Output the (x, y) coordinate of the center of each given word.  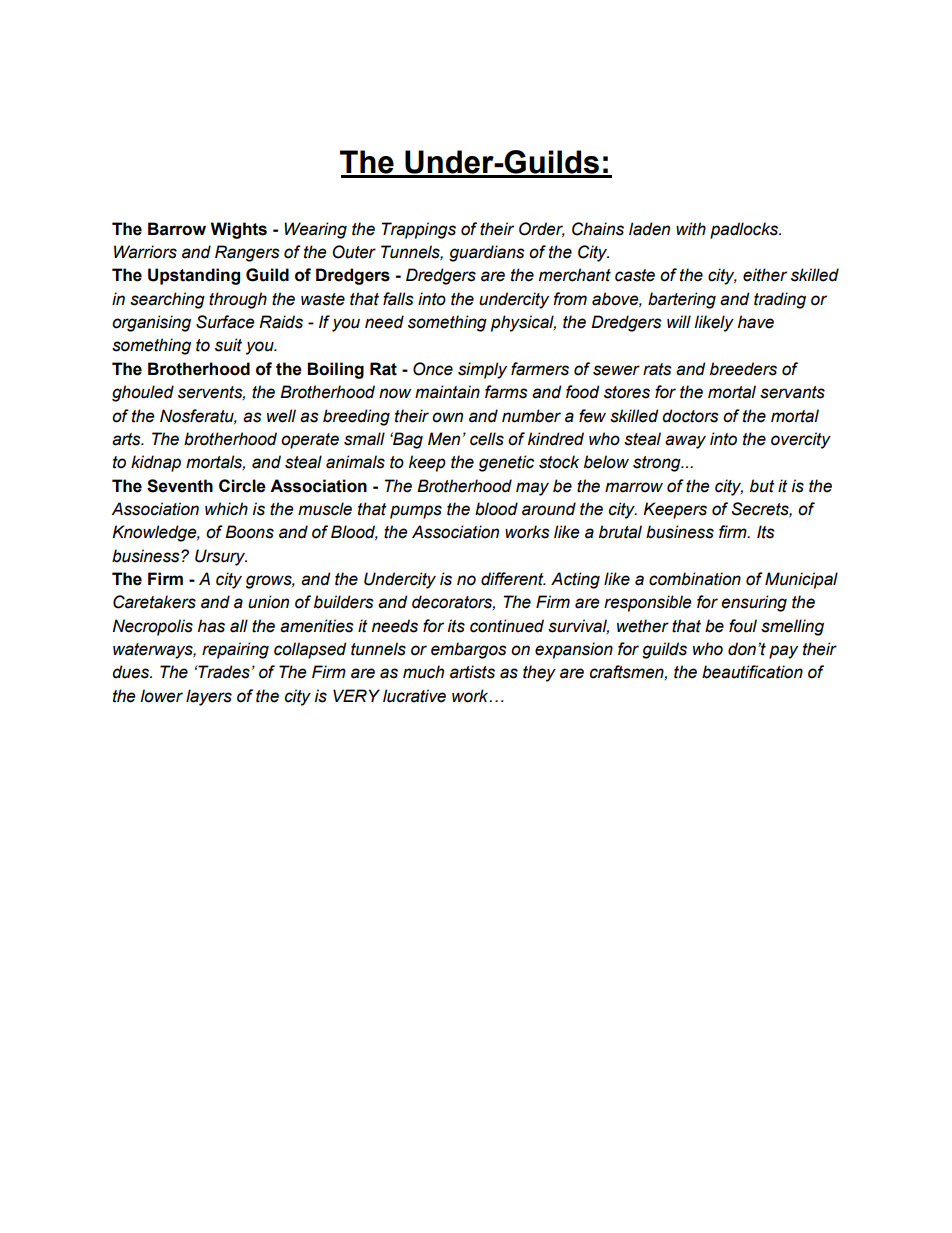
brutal (620, 532)
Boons (249, 532)
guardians (487, 253)
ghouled (143, 393)
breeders (743, 369)
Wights (238, 230)
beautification (752, 672)
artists (472, 672)
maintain (447, 392)
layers (209, 697)
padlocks (745, 230)
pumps (416, 512)
